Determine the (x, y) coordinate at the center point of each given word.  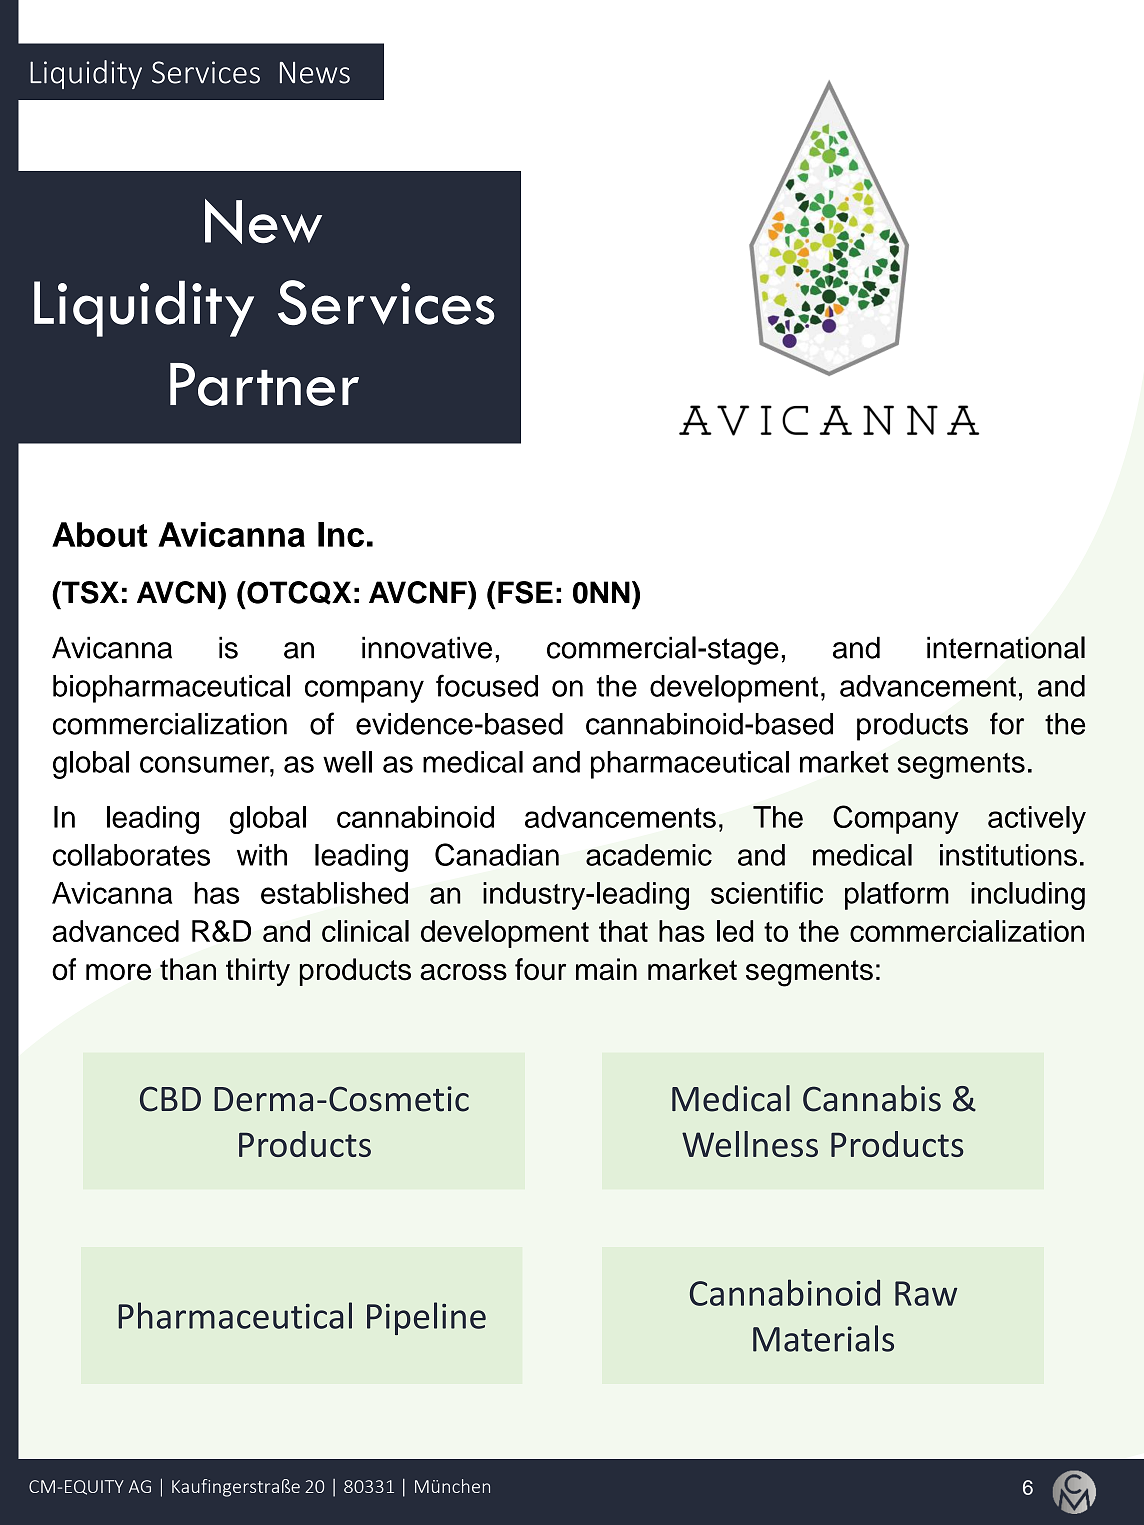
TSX (89, 592)
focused (487, 685)
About (100, 534)
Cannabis (872, 1098)
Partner (264, 384)
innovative (427, 647)
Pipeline (426, 1318)
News (315, 73)
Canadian (497, 854)
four (540, 969)
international (1006, 647)
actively (1037, 820)
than (188, 969)
